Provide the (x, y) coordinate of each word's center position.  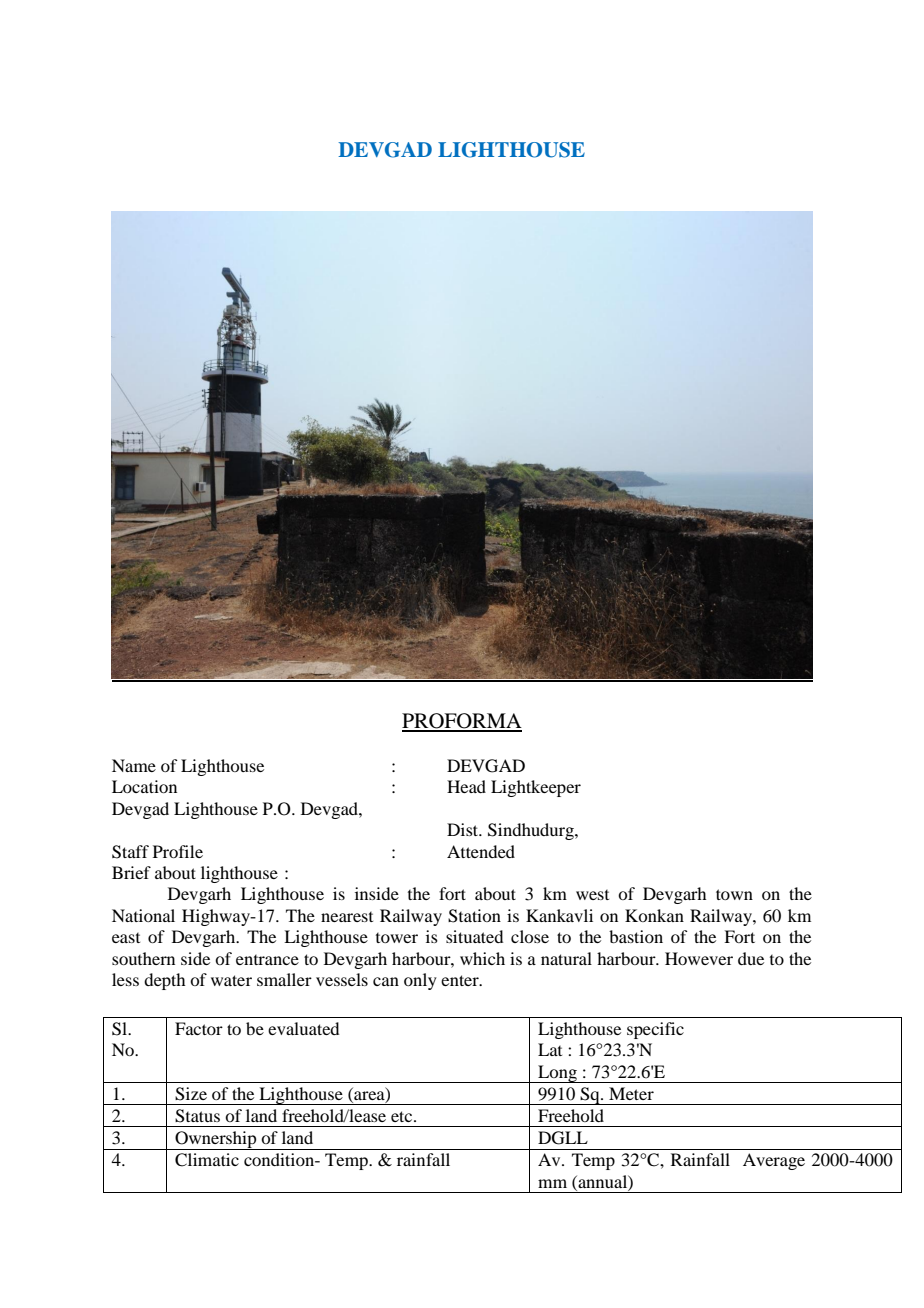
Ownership (216, 1140)
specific (655, 1030)
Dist (464, 829)
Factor (199, 1028)
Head (466, 786)
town (734, 894)
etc (403, 1116)
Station (474, 916)
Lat (550, 1049)
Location (144, 786)
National (143, 915)
